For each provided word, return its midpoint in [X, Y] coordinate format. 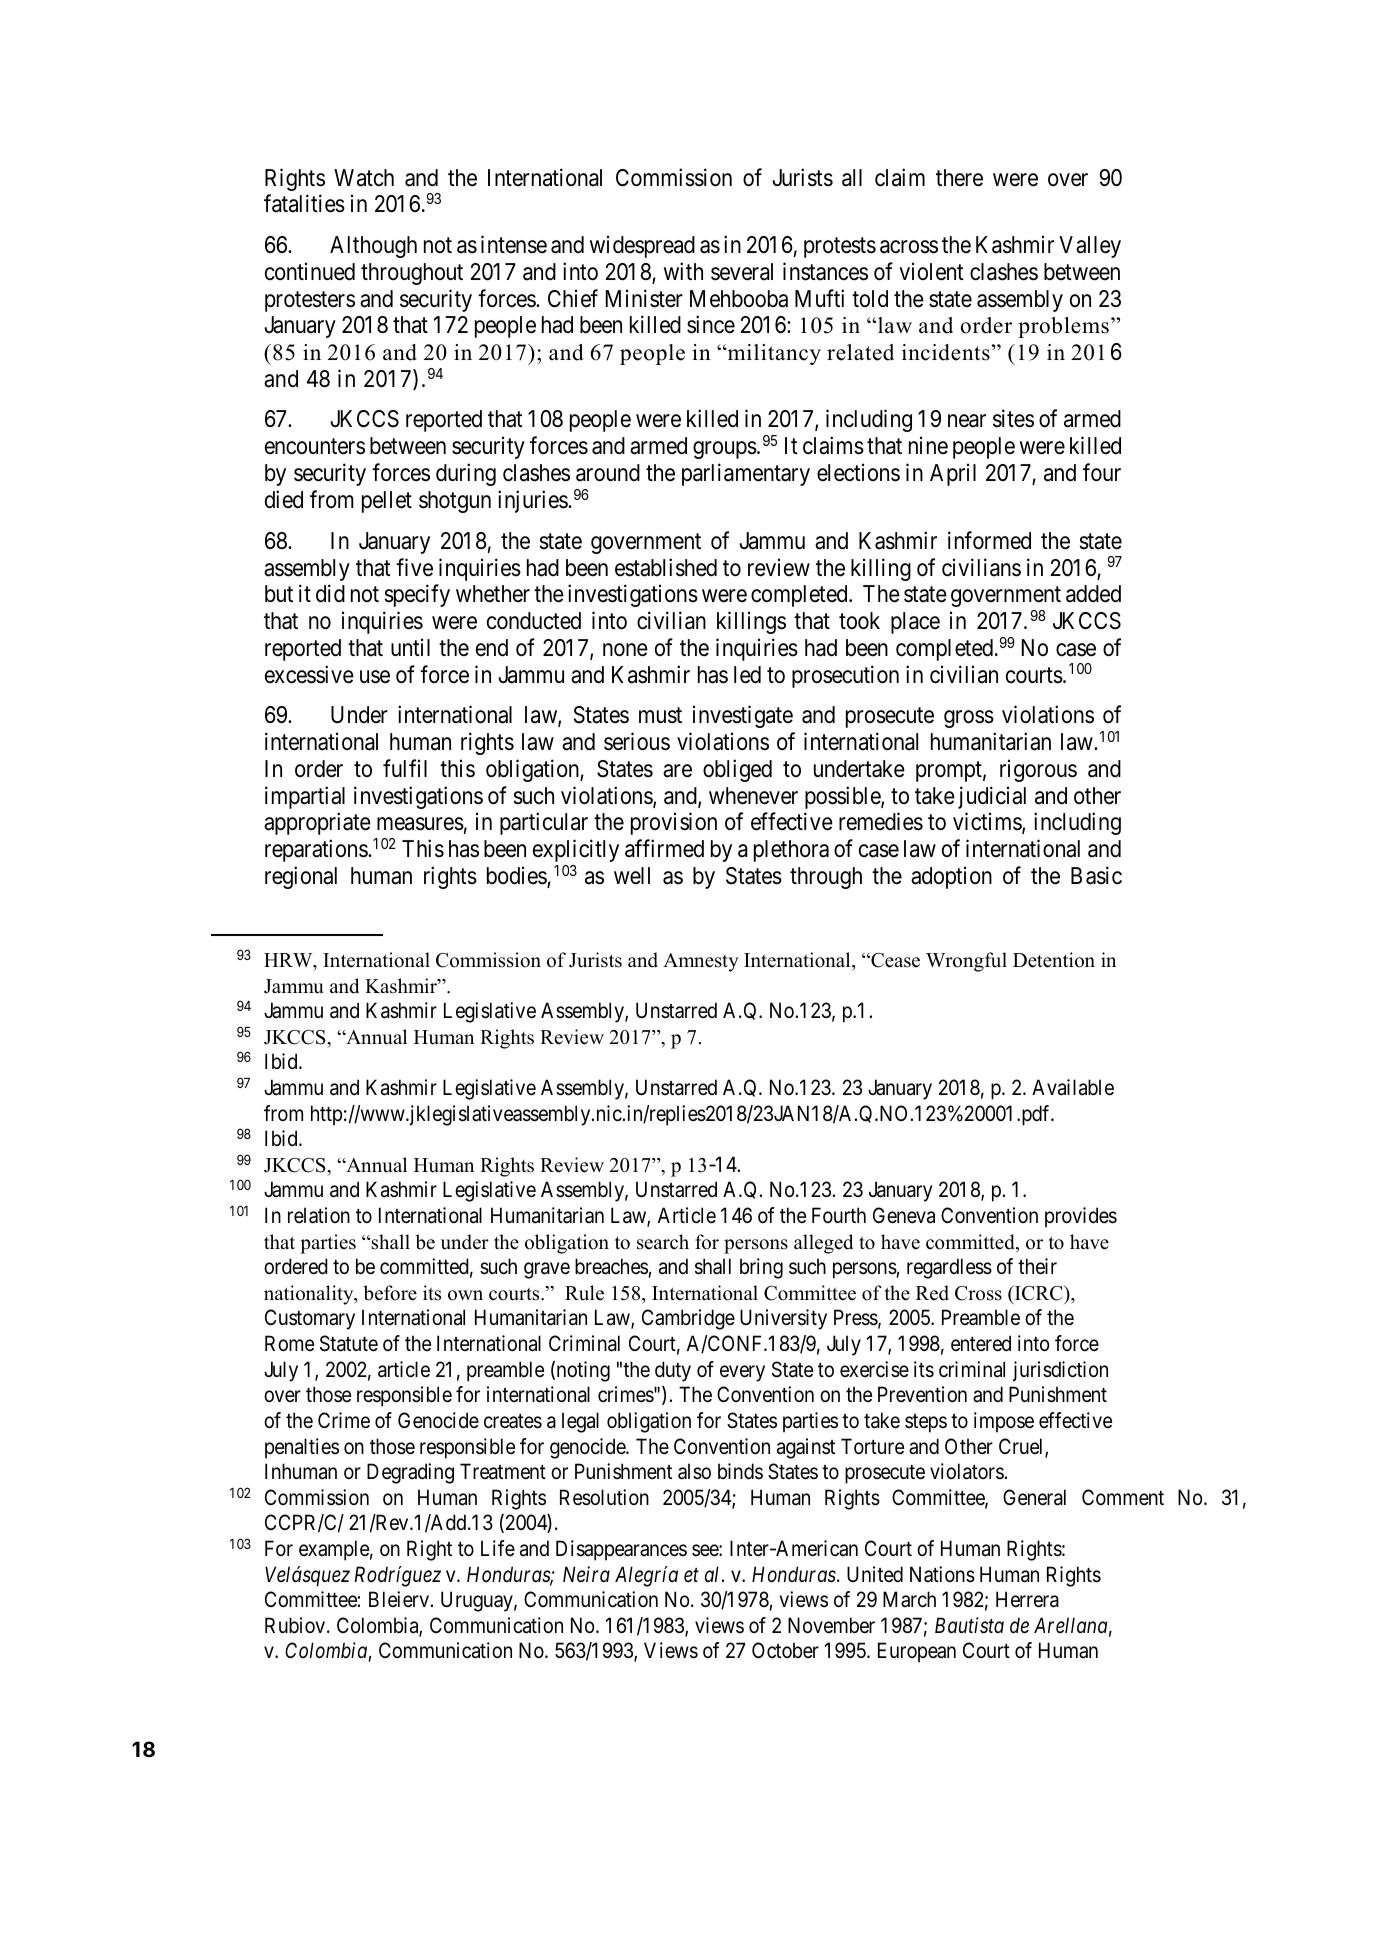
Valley [1090, 247]
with [683, 271]
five [414, 567]
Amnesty [701, 962]
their [1037, 1266]
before [390, 1293]
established [666, 567]
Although [373, 247]
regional [301, 877]
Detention [1054, 960]
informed [989, 540]
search [663, 1242]
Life [498, 1548]
